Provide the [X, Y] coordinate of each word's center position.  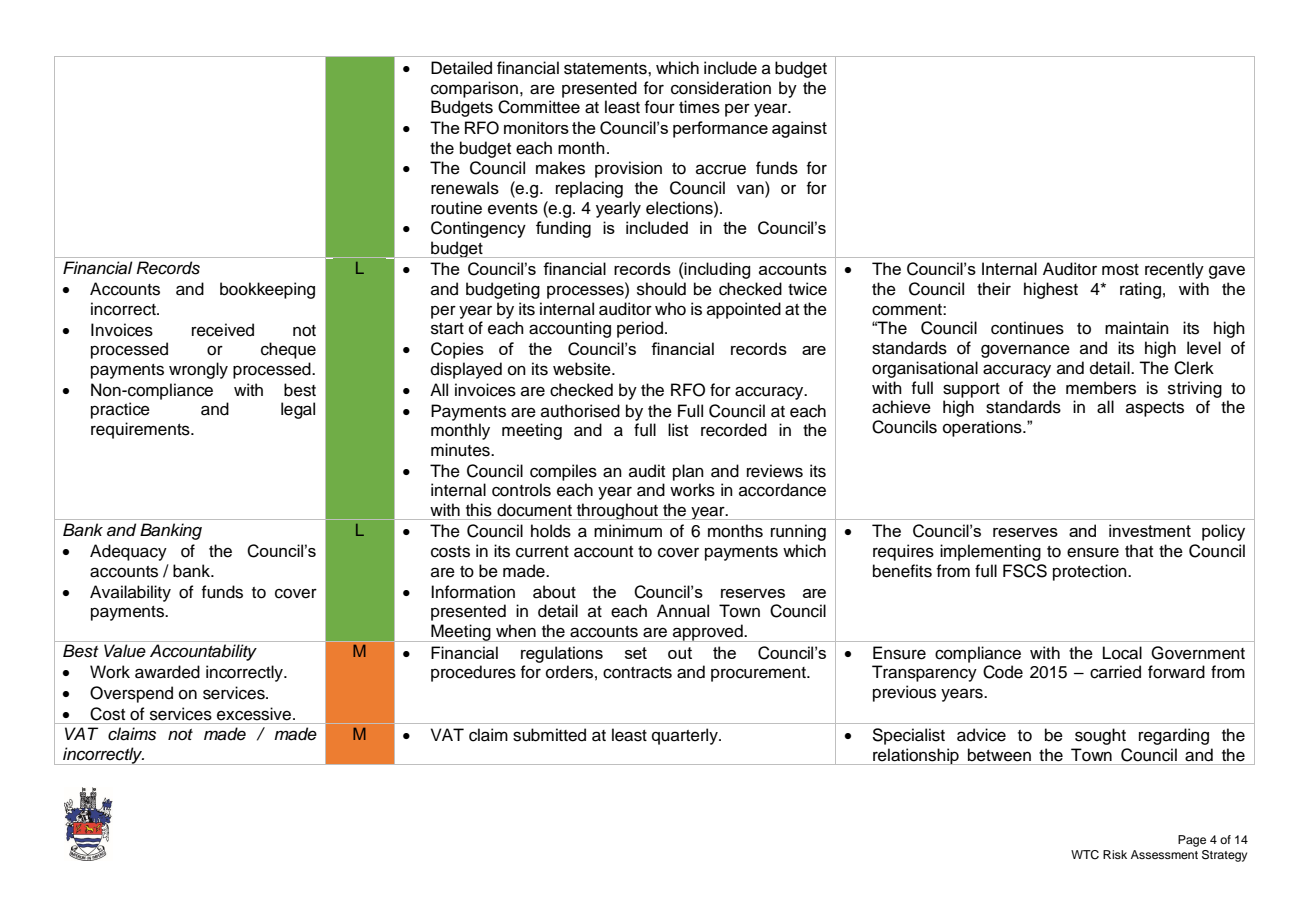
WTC [1085, 855]
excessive [254, 714]
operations [983, 428]
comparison [474, 89]
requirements [141, 430]
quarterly [686, 736]
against [799, 129]
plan [688, 472]
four [660, 107]
